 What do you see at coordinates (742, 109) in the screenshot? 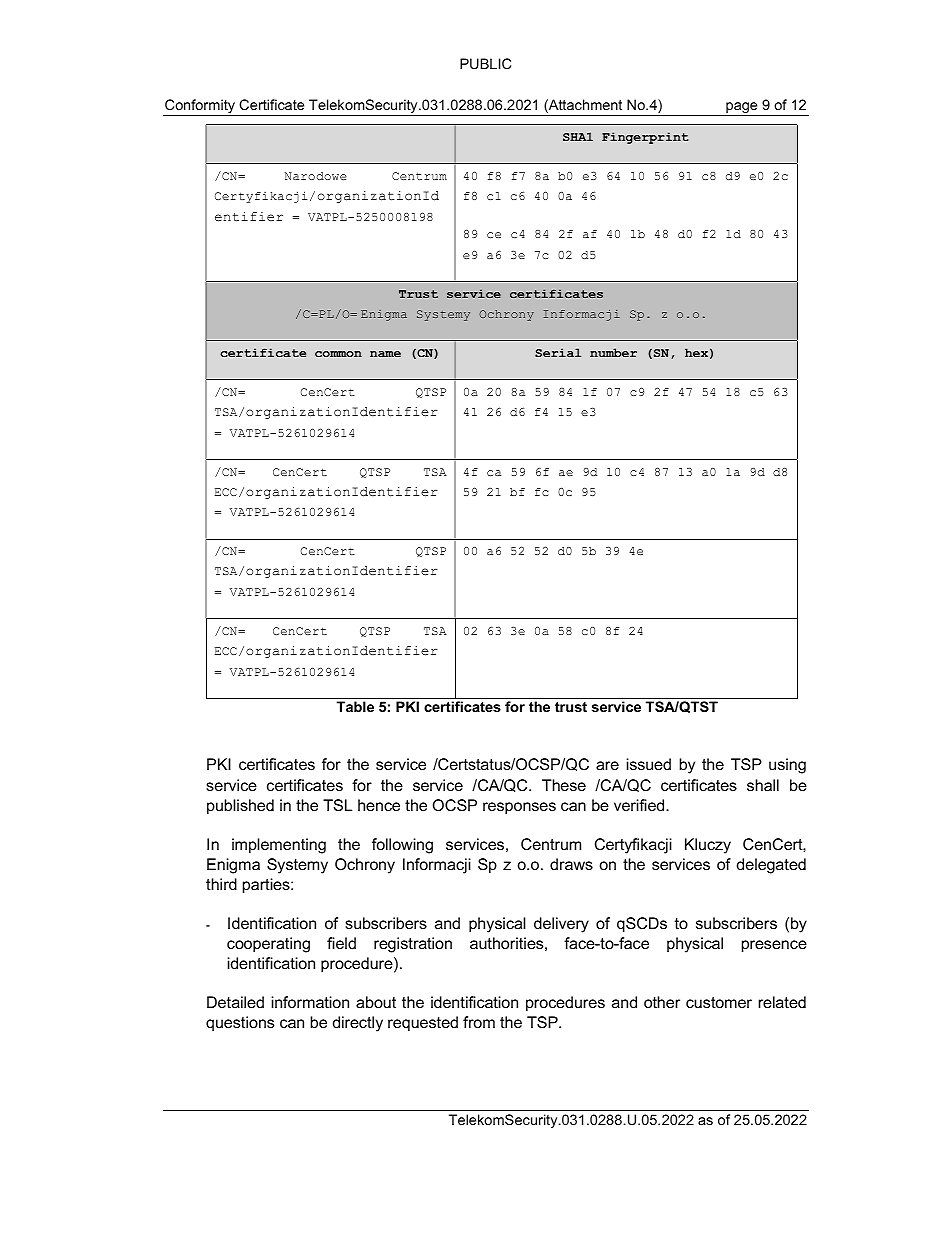
I see `page` at bounding box center [742, 109].
